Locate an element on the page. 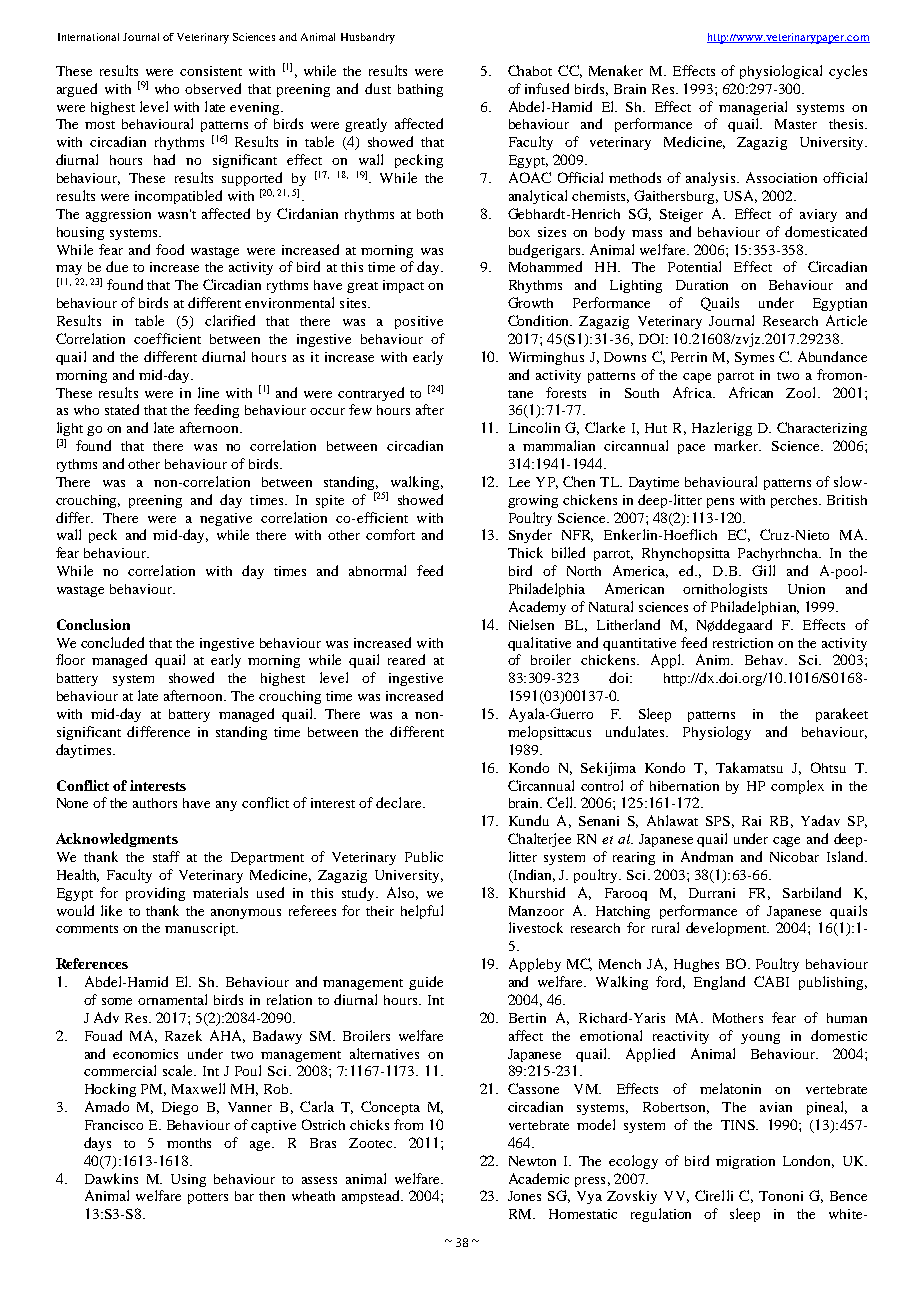  physiological is located at coordinates (781, 72).
